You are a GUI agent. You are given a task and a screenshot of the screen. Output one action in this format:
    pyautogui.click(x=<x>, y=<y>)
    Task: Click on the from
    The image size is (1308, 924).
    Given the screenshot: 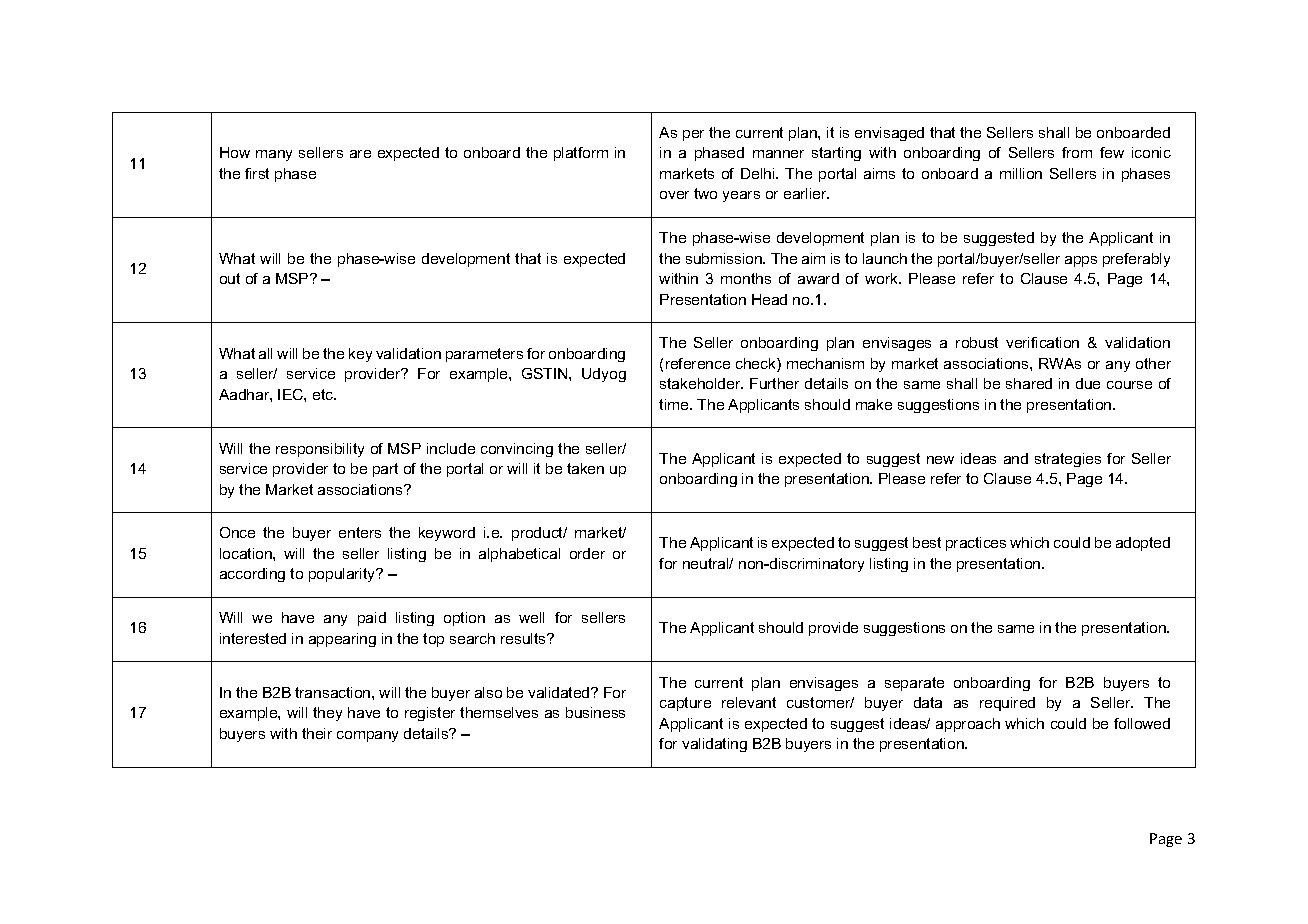 What is the action you would take?
    pyautogui.click(x=1077, y=152)
